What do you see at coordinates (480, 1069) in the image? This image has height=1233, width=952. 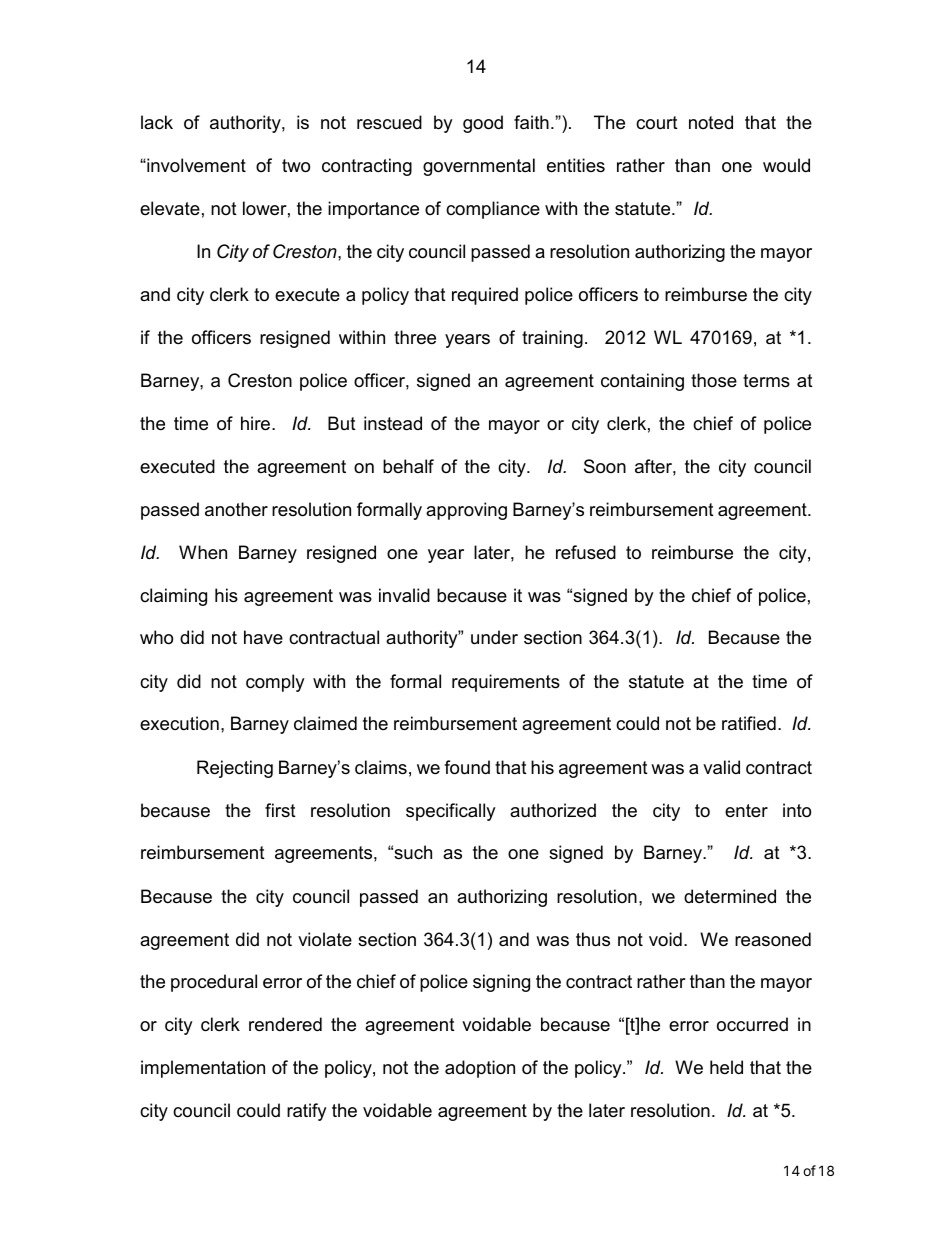 I see `adoption` at bounding box center [480, 1069].
